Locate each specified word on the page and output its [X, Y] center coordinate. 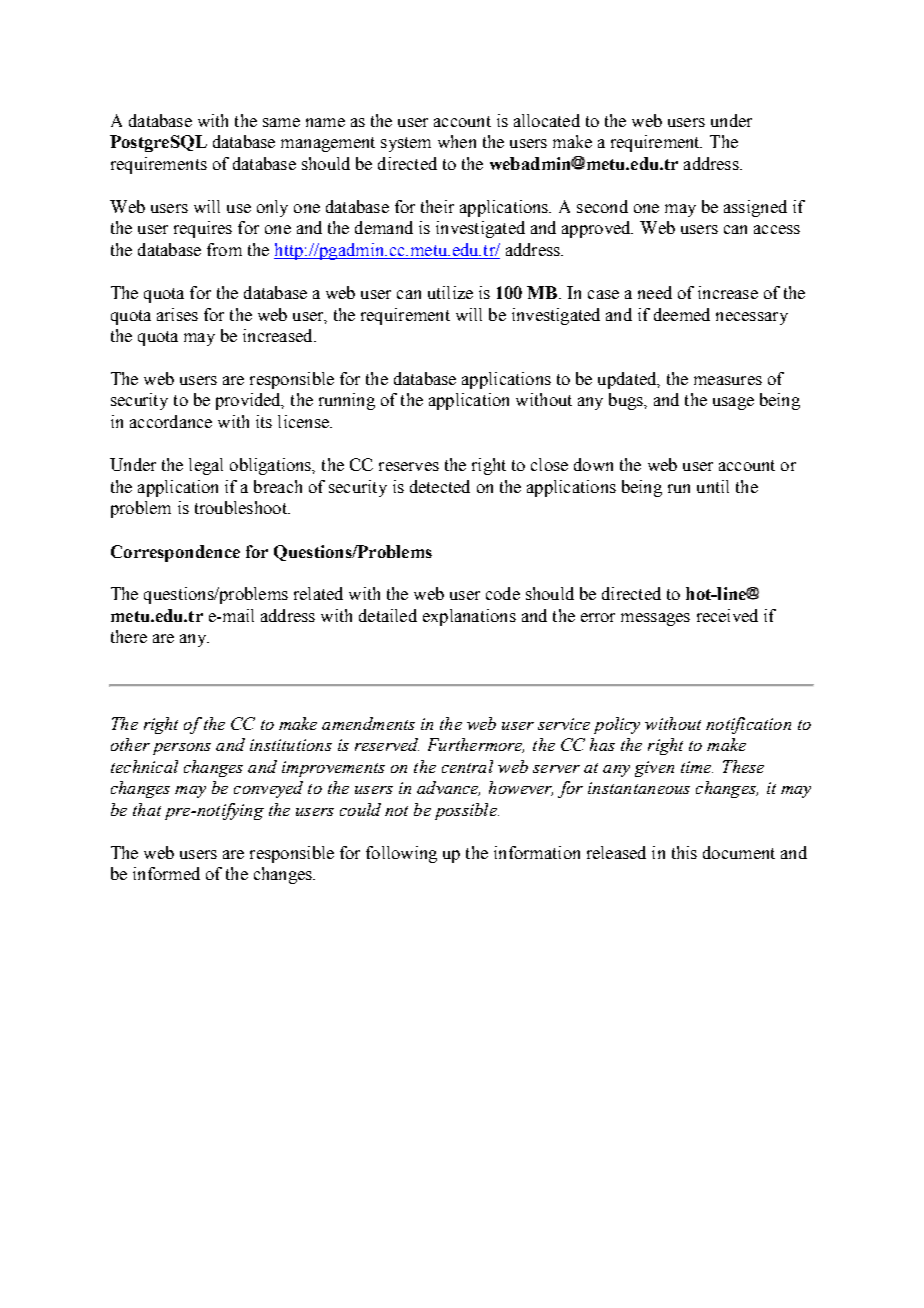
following [401, 854]
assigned [755, 208]
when [457, 141]
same [281, 122]
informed [166, 873]
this [684, 852]
